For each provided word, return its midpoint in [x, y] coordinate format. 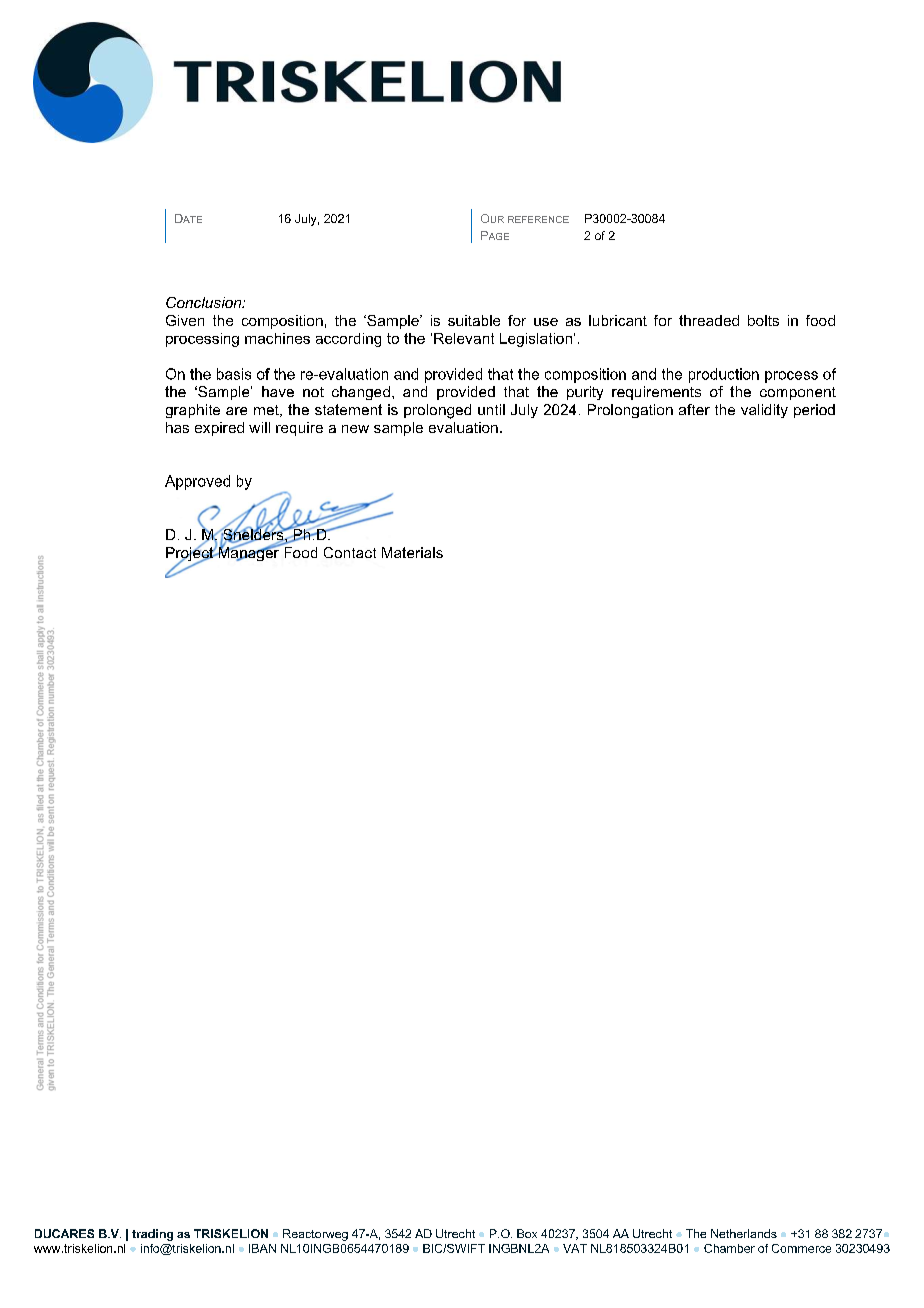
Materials [412, 552]
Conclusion [205, 302]
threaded [709, 320]
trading [152, 1235]
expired [219, 429]
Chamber [729, 1248]
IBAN [262, 1248]
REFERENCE [538, 219]
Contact [350, 552]
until [491, 409]
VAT [575, 1248]
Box [527, 1233]
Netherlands [744, 1233]
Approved [197, 482]
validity [764, 411]
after [694, 409]
